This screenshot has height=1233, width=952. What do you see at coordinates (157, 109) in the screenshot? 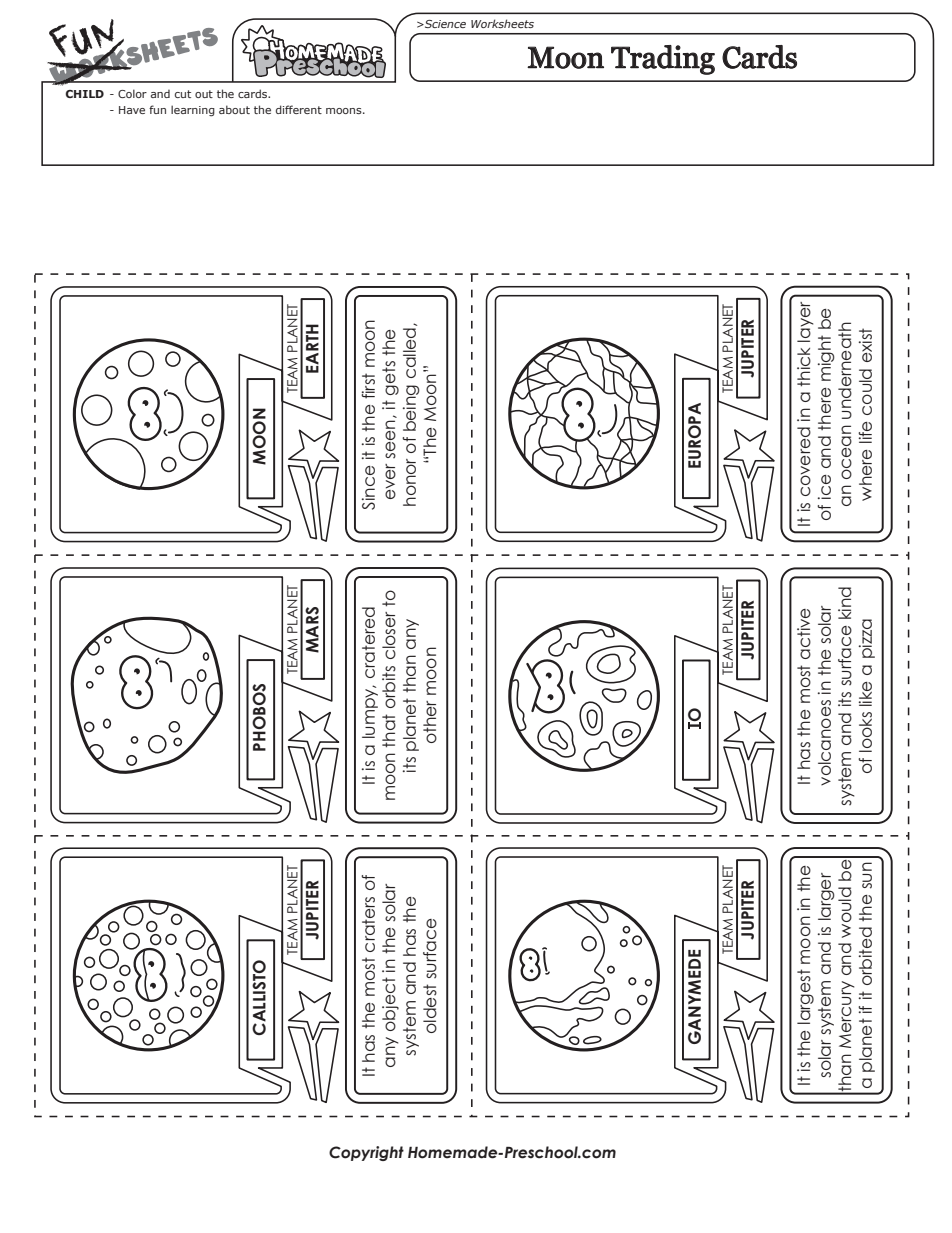
I see `fun` at bounding box center [157, 109].
